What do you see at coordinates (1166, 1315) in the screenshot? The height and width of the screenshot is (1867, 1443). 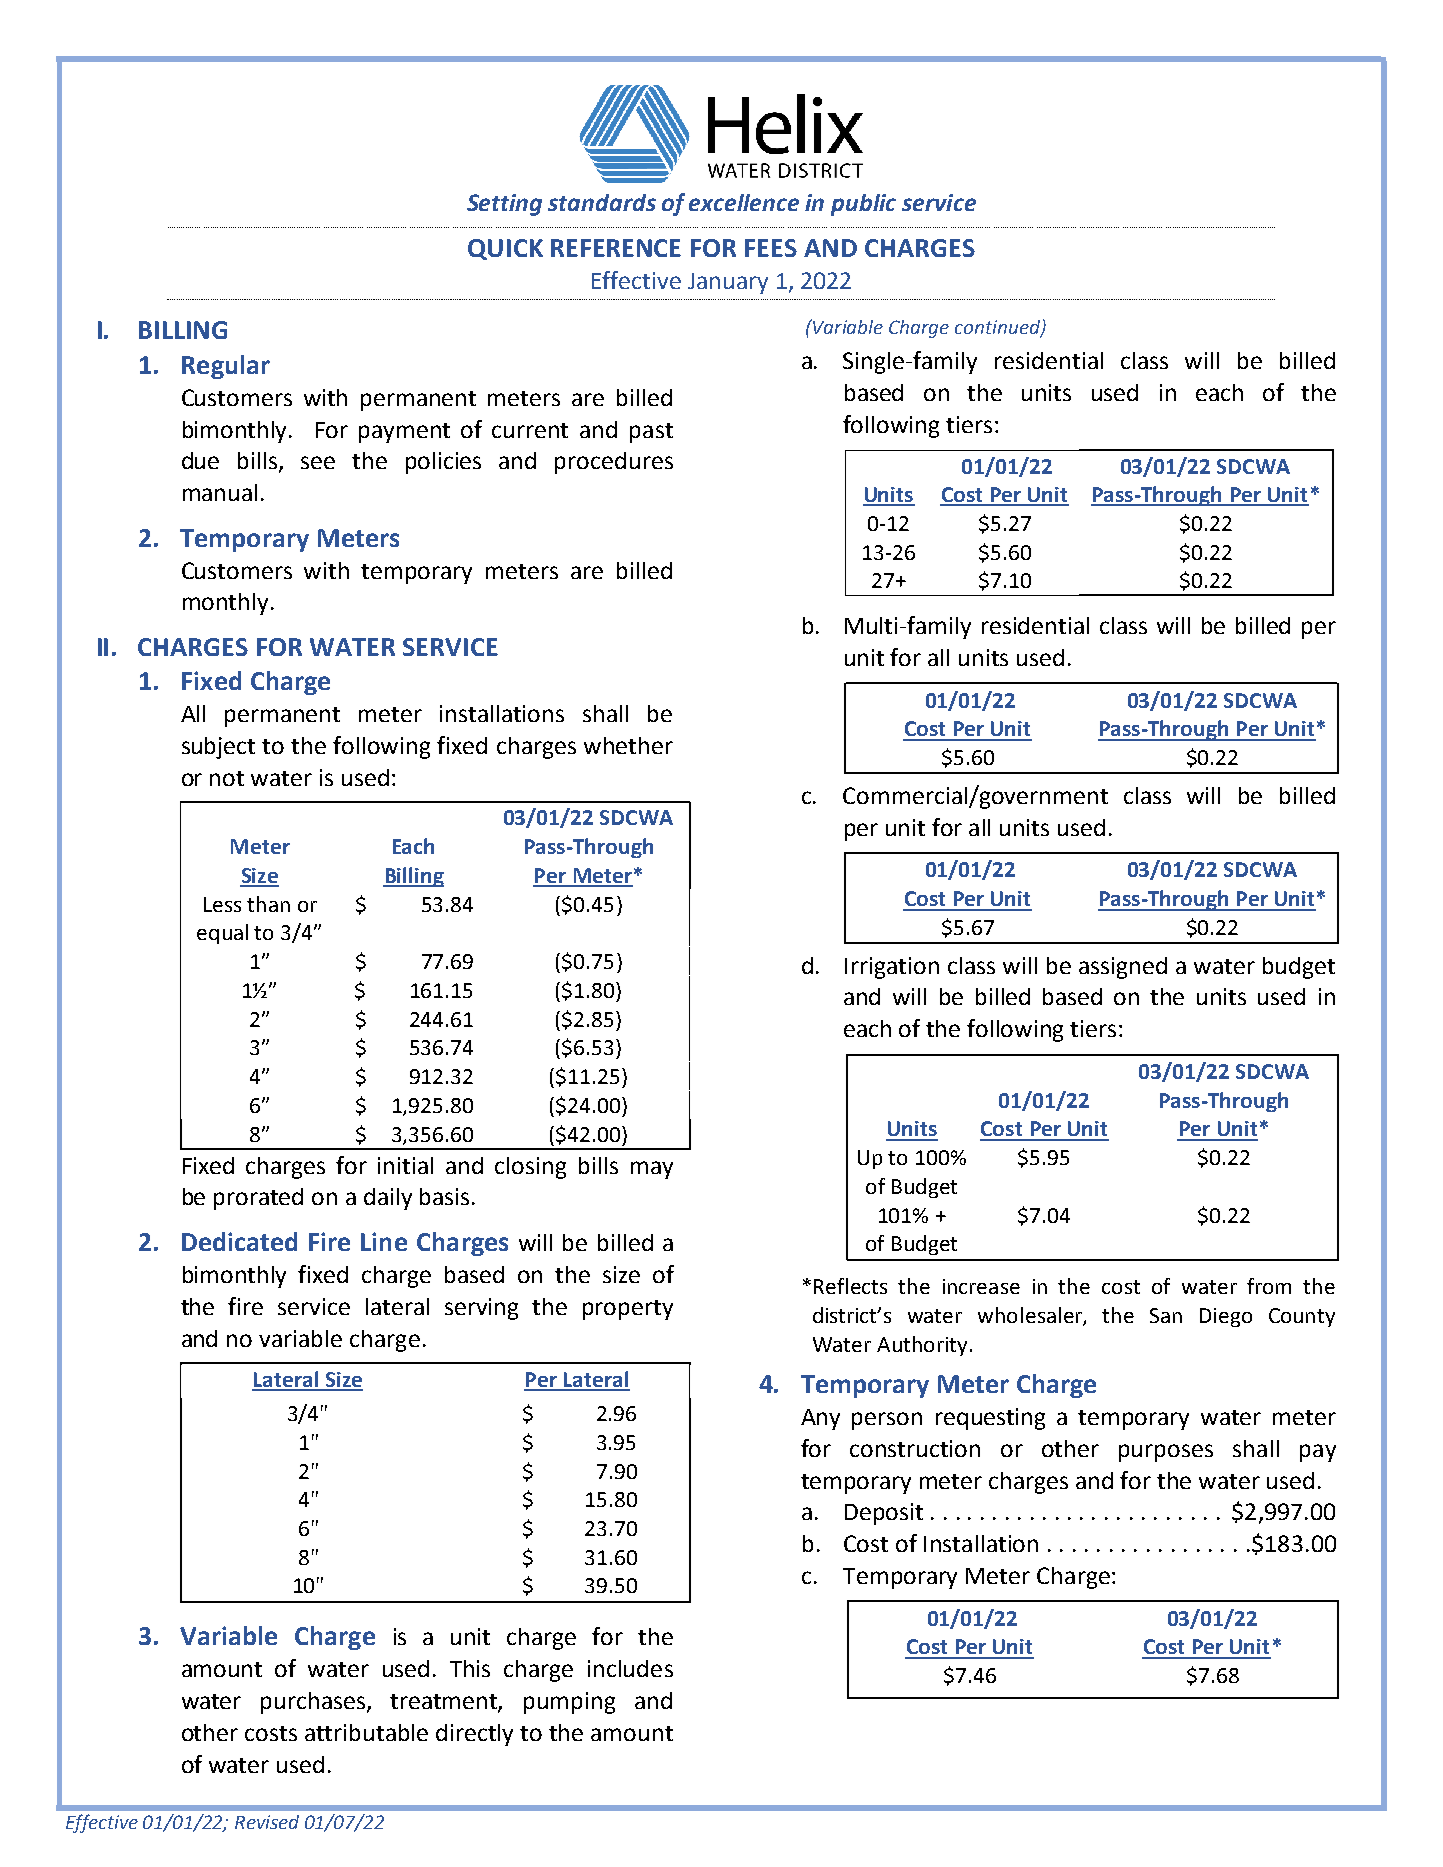 I see `San` at bounding box center [1166, 1315].
